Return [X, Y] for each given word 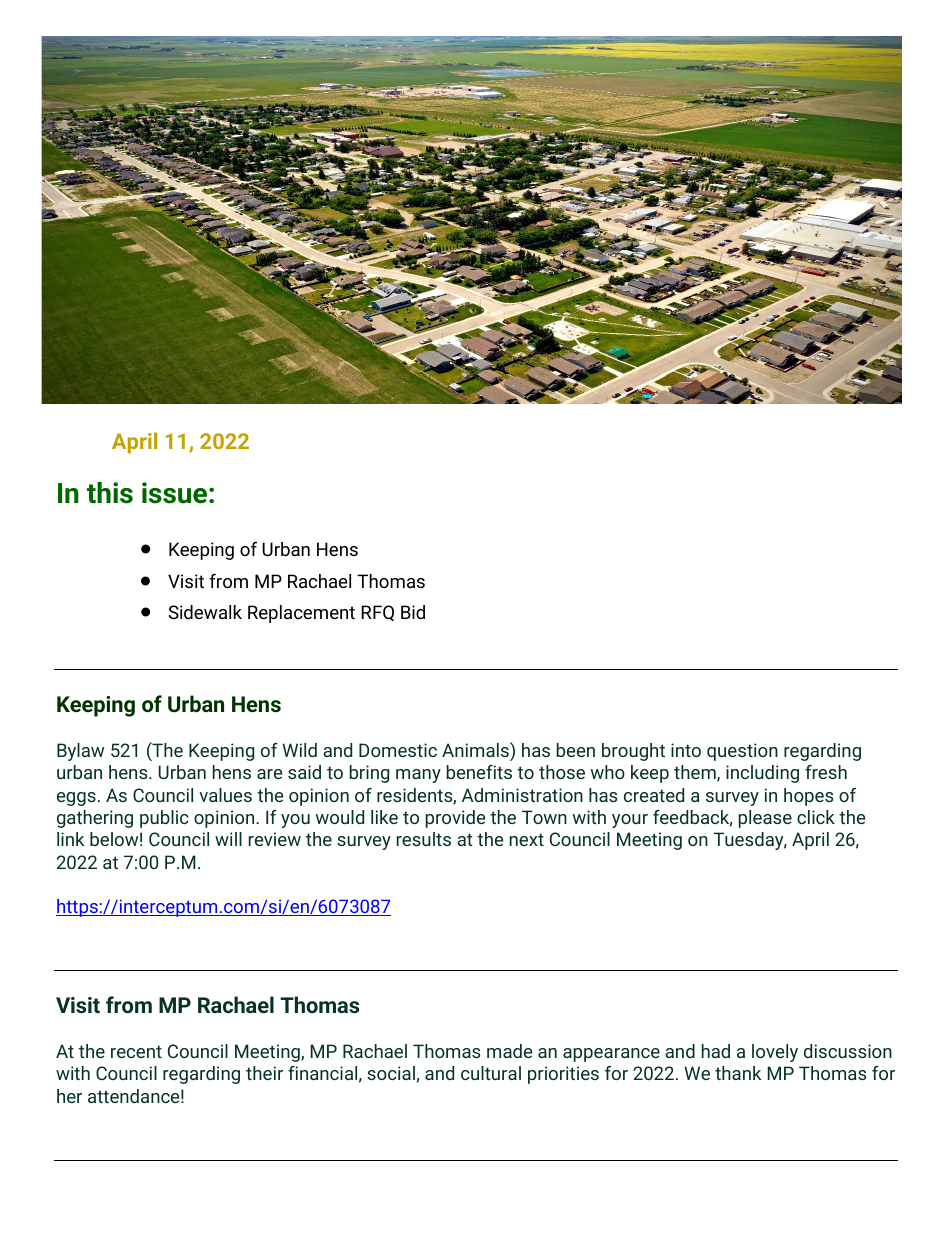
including [762, 774]
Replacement [301, 614]
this [110, 493]
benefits [479, 772]
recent [136, 1051]
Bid [413, 612]
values [225, 795]
